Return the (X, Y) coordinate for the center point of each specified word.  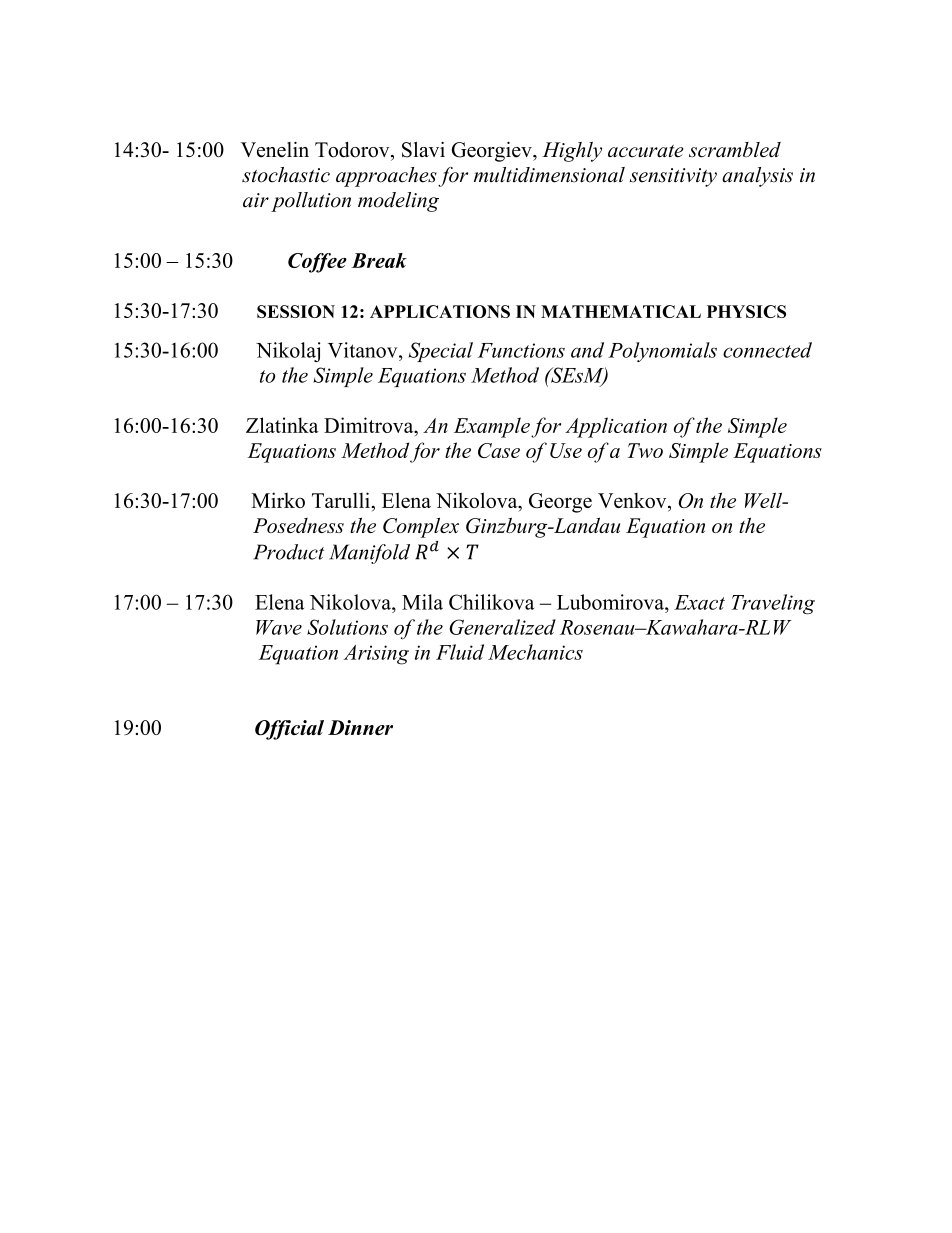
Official (289, 730)
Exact (699, 602)
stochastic (286, 175)
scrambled (735, 150)
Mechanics (535, 652)
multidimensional (549, 175)
